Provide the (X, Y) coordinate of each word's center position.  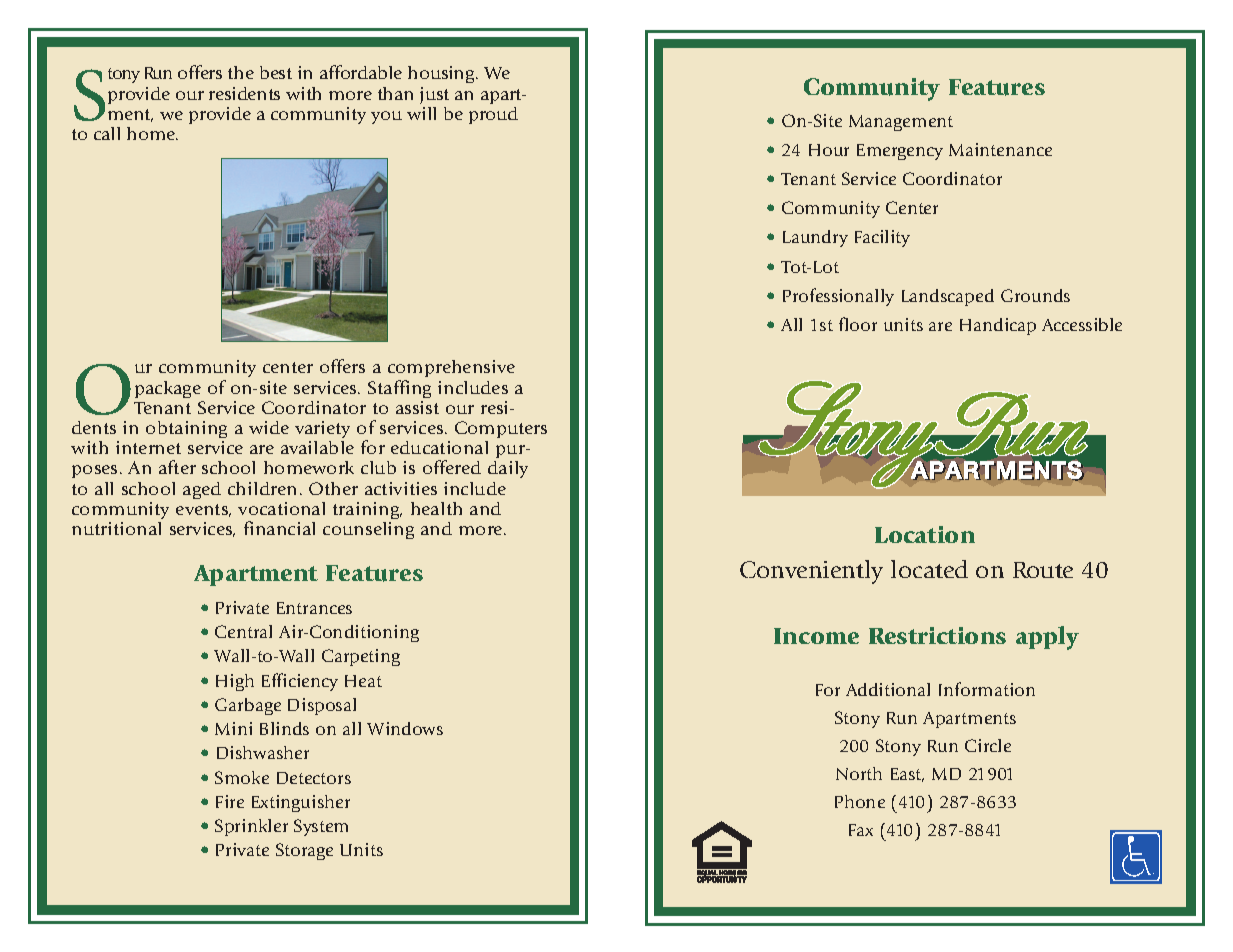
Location (925, 534)
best (276, 72)
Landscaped (948, 297)
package (168, 389)
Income (816, 636)
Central (243, 631)
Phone (860, 801)
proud (493, 115)
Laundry (815, 238)
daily (508, 469)
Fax (861, 830)
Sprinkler (251, 827)
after (177, 467)
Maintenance (1000, 149)
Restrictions (937, 635)
